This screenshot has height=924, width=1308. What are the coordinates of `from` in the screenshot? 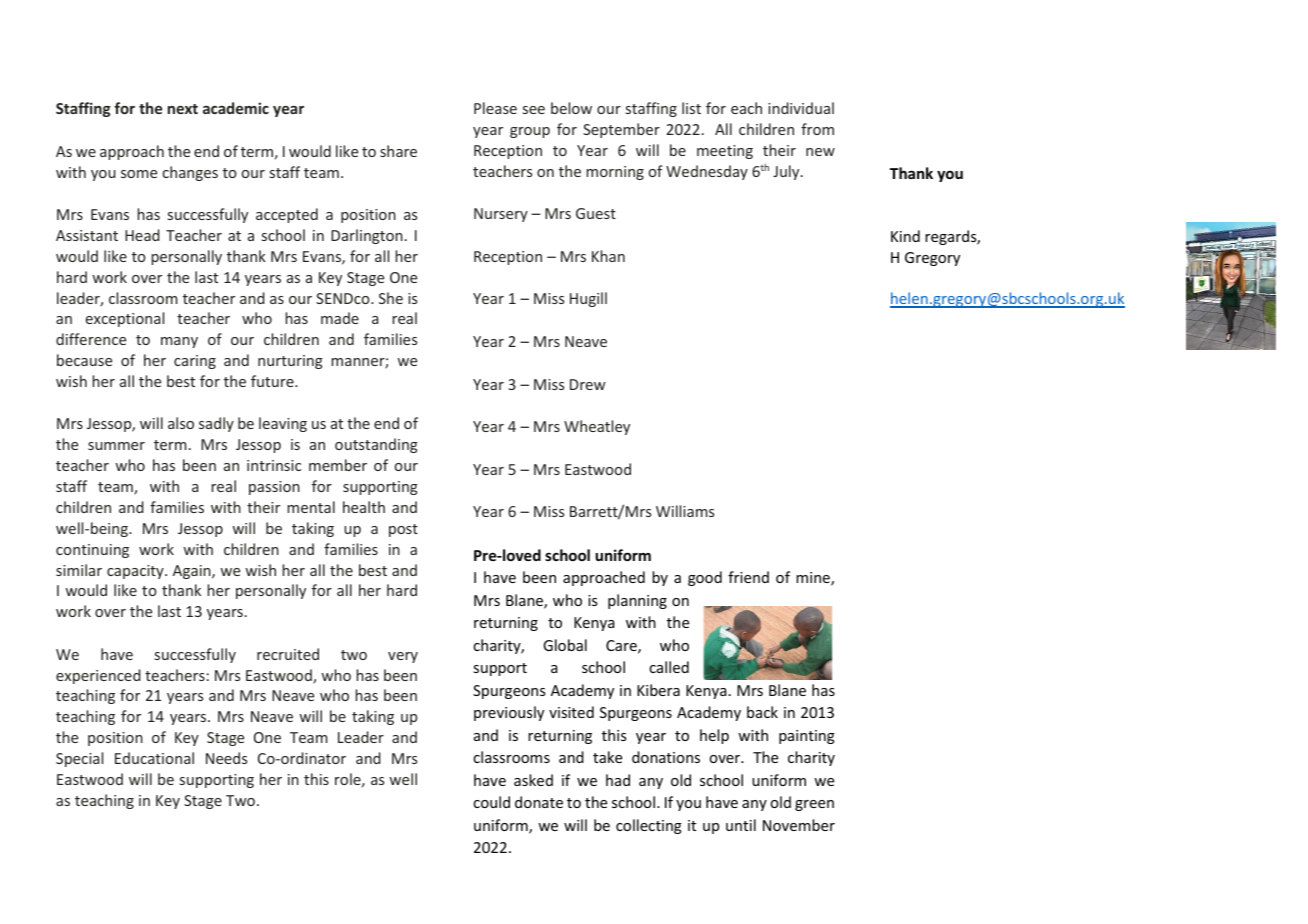 It's located at (817, 129).
